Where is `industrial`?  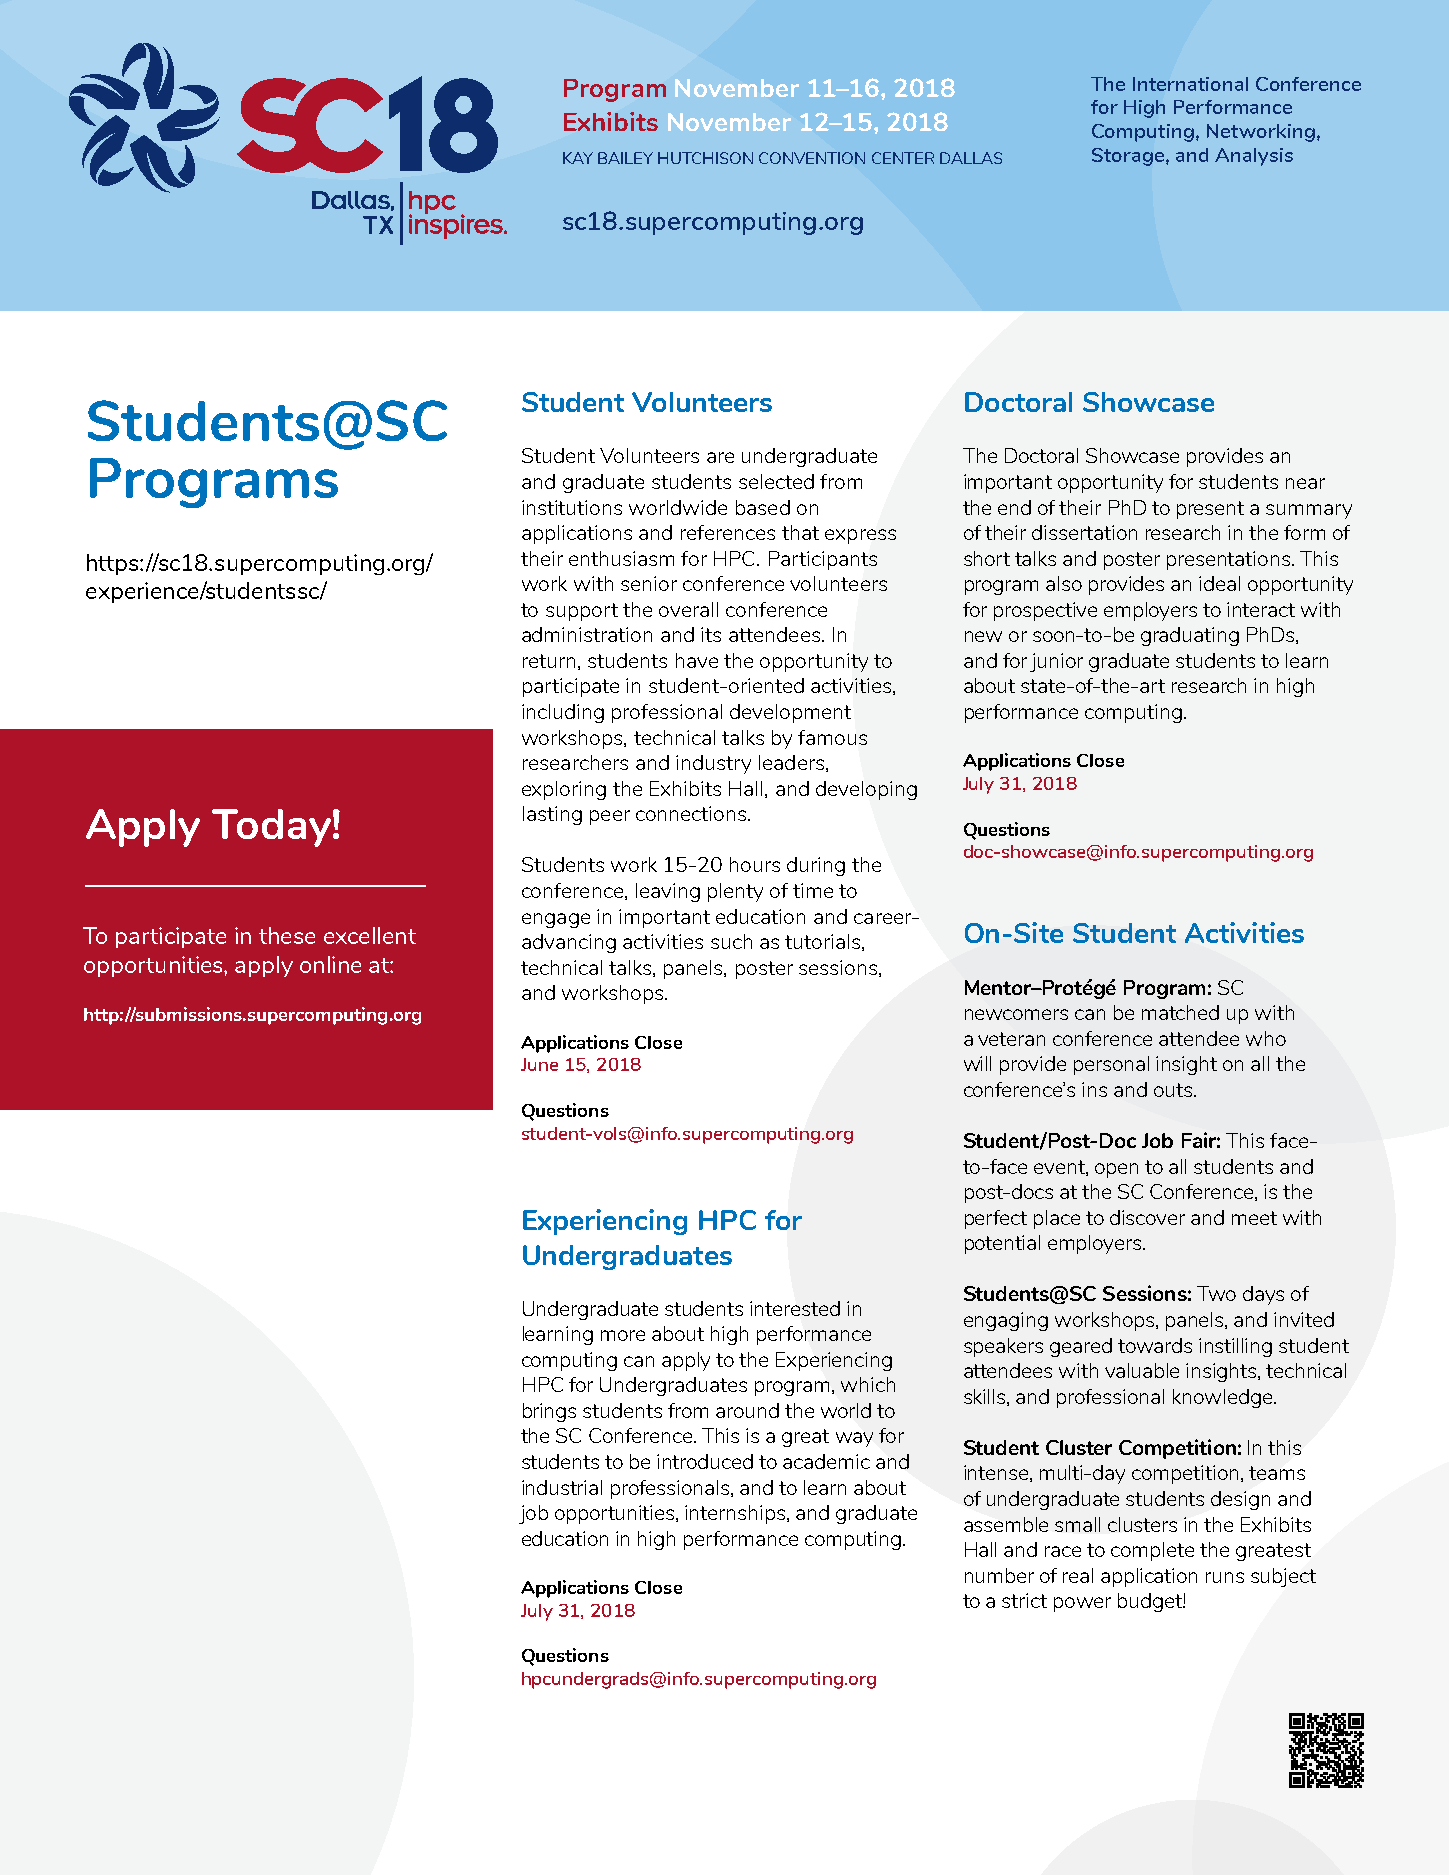 industrial is located at coordinates (562, 1487).
